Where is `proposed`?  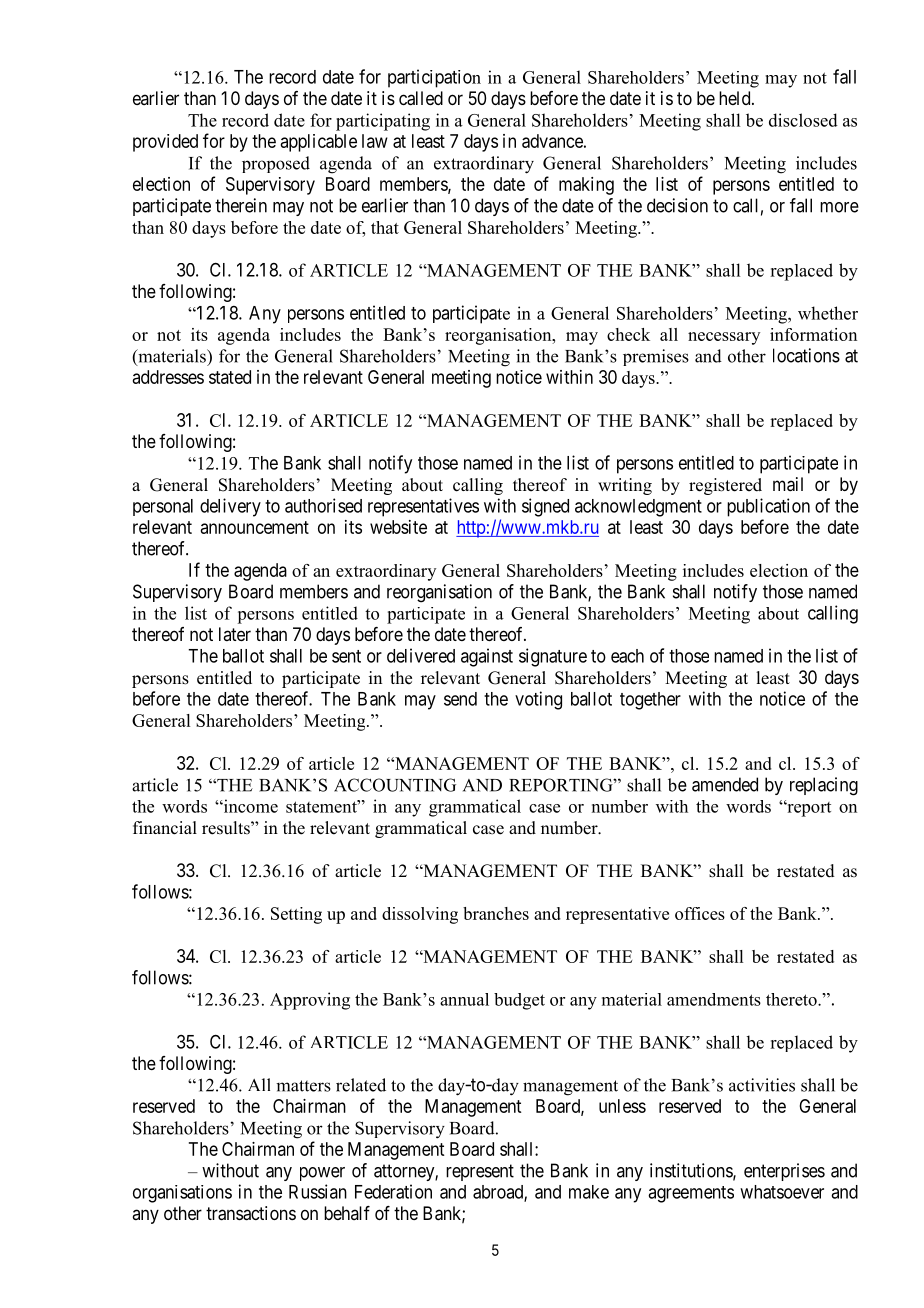
proposed is located at coordinates (276, 164).
